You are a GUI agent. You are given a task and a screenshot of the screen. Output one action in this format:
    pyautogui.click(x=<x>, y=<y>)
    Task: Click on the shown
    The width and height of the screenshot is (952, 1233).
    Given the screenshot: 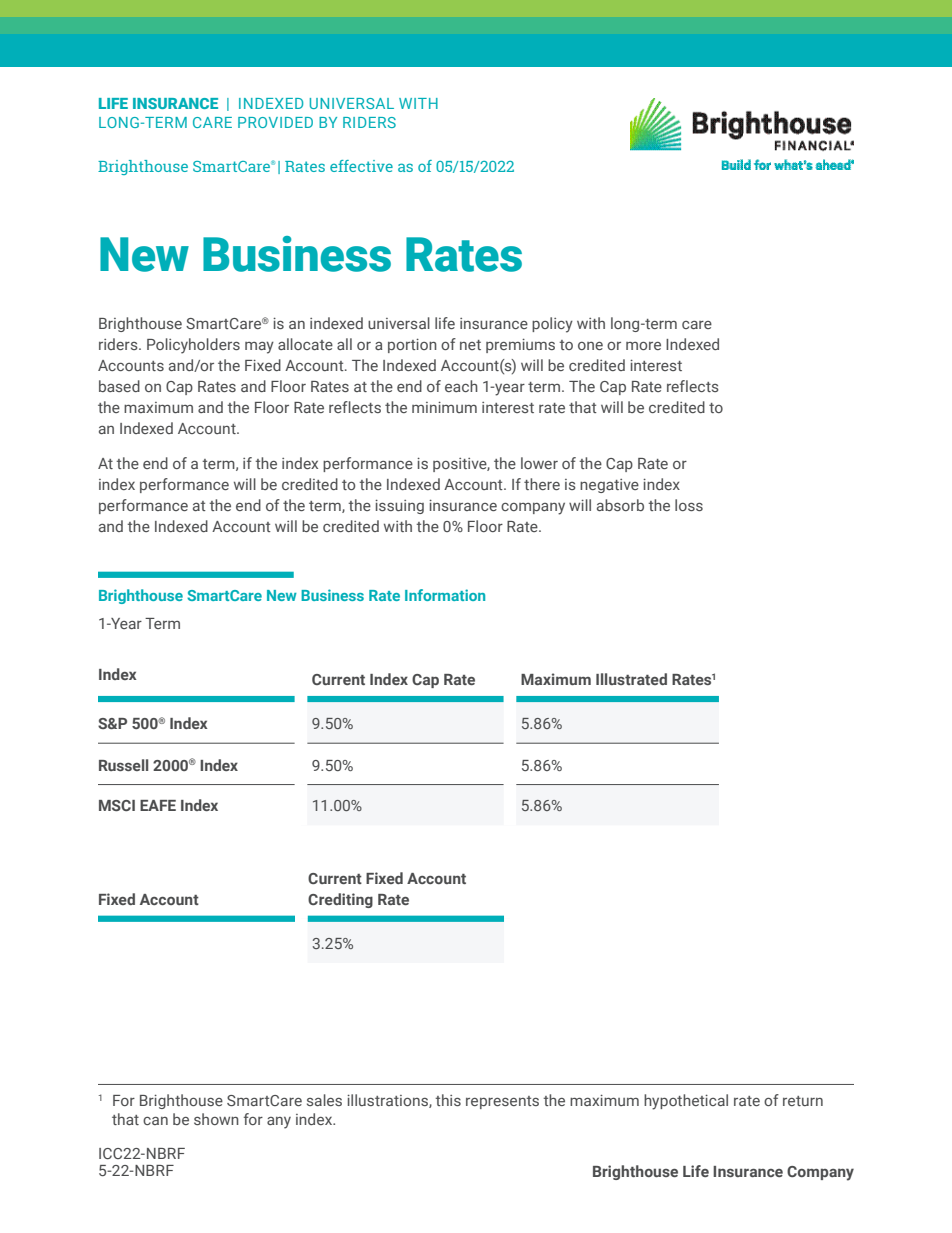 What is the action you would take?
    pyautogui.click(x=216, y=1119)
